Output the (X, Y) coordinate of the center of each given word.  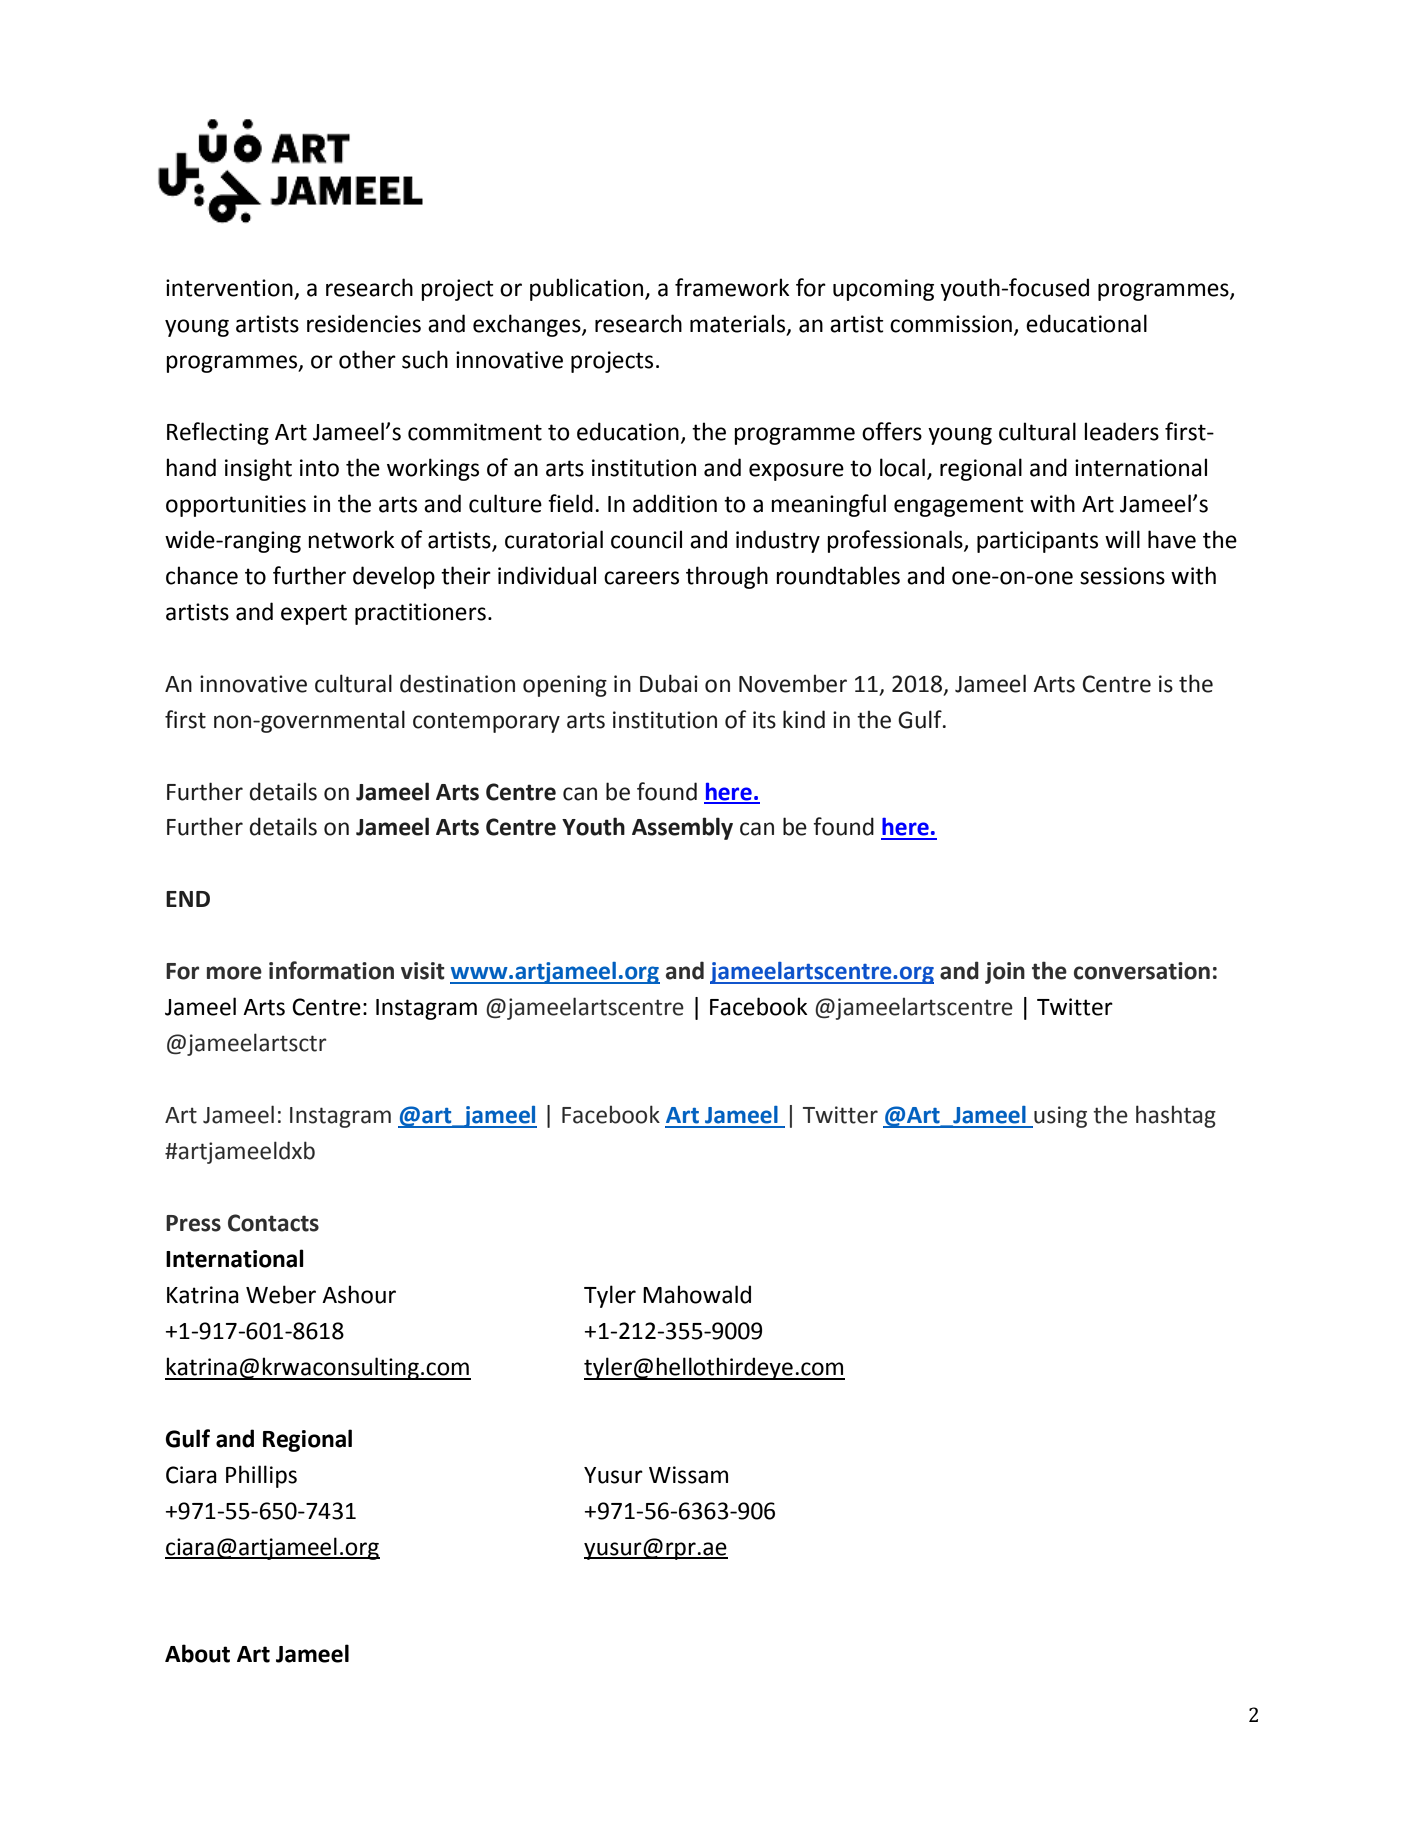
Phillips (261, 1476)
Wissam (688, 1475)
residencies (364, 323)
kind (804, 719)
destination (457, 683)
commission (951, 324)
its (764, 720)
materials (739, 324)
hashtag (1176, 1116)
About (197, 1653)
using (1059, 1117)
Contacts (273, 1223)
